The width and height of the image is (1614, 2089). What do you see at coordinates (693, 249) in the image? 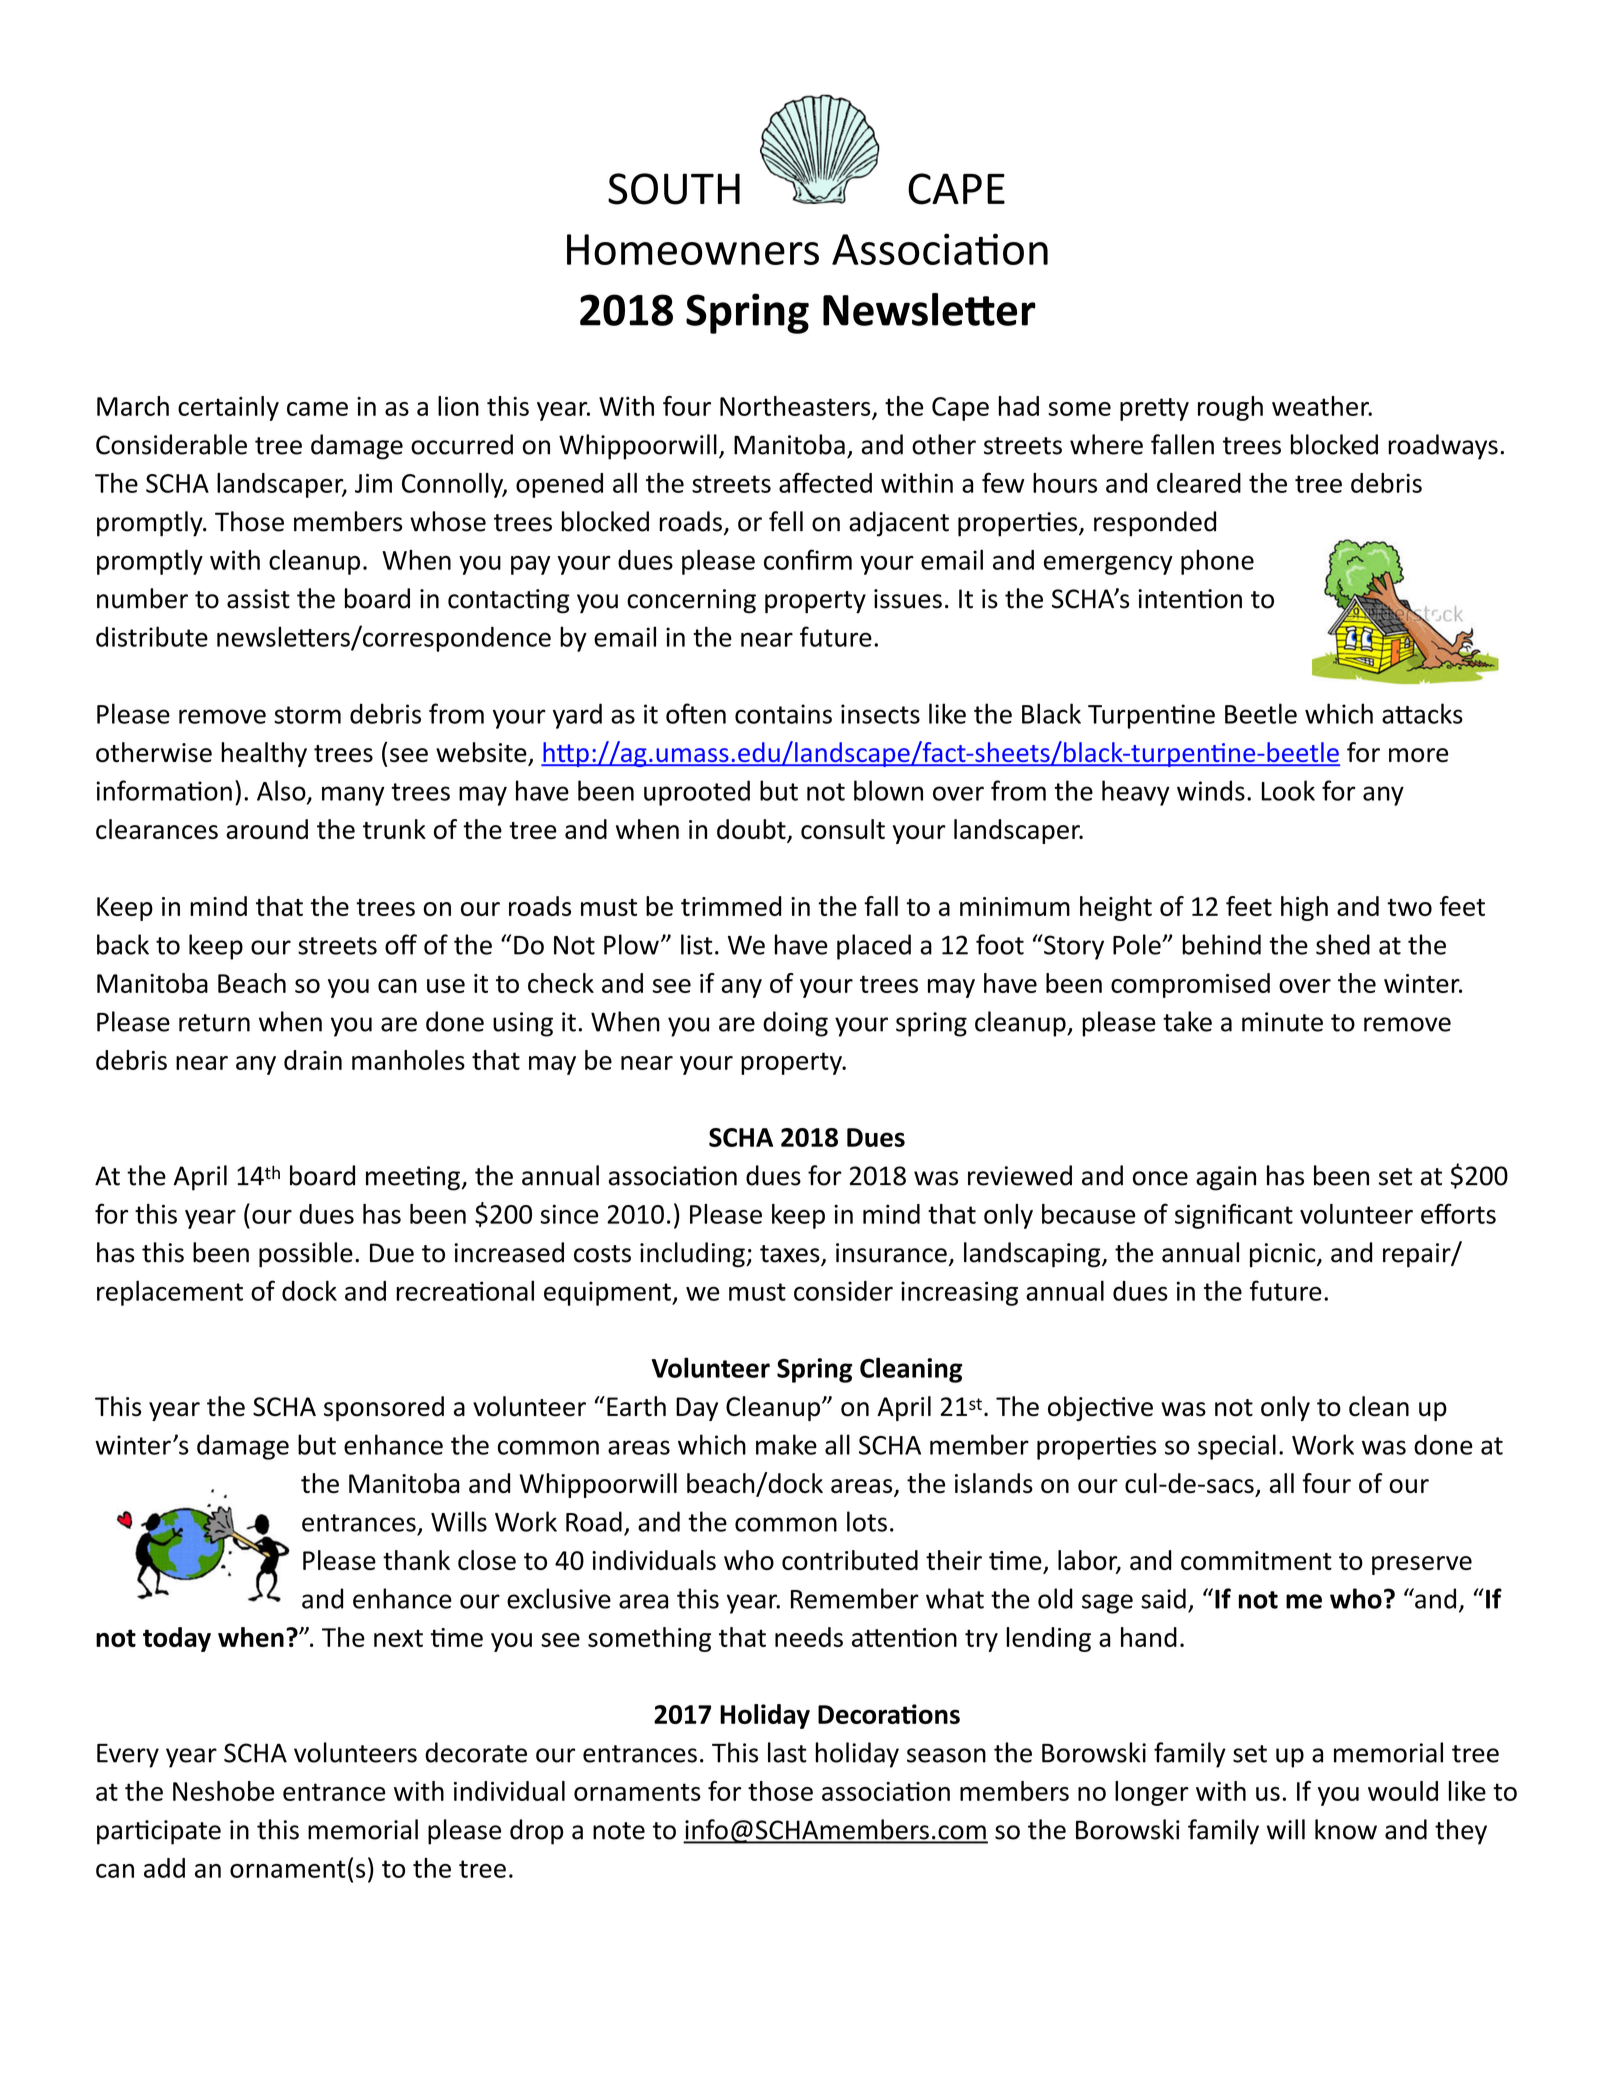
I see `Homeowners` at bounding box center [693, 249].
